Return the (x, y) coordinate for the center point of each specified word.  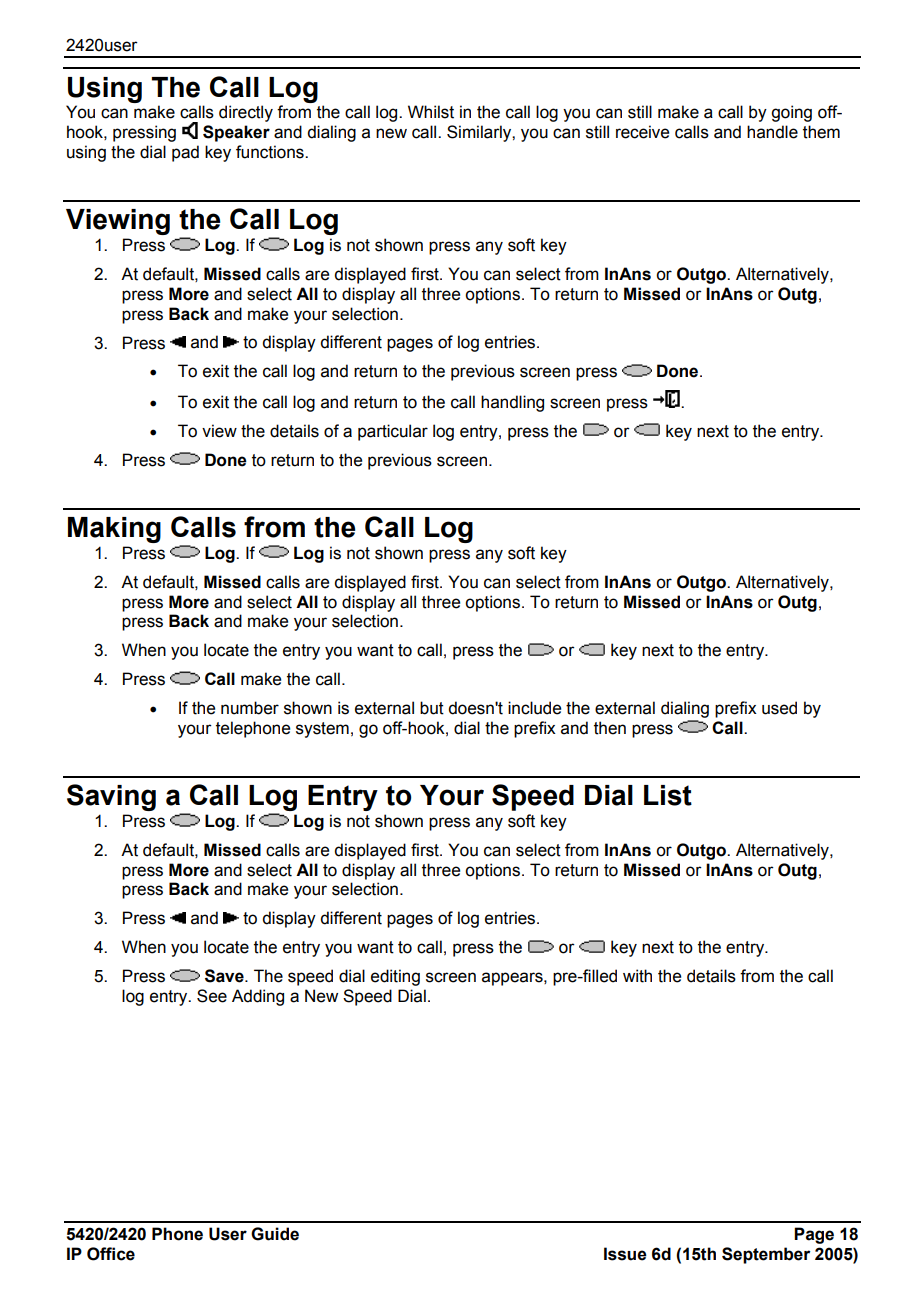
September (766, 1255)
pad (185, 153)
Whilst (431, 112)
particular (393, 432)
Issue (625, 1254)
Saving (111, 797)
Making (114, 530)
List (668, 795)
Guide (275, 1234)
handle (772, 132)
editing (395, 977)
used (779, 708)
